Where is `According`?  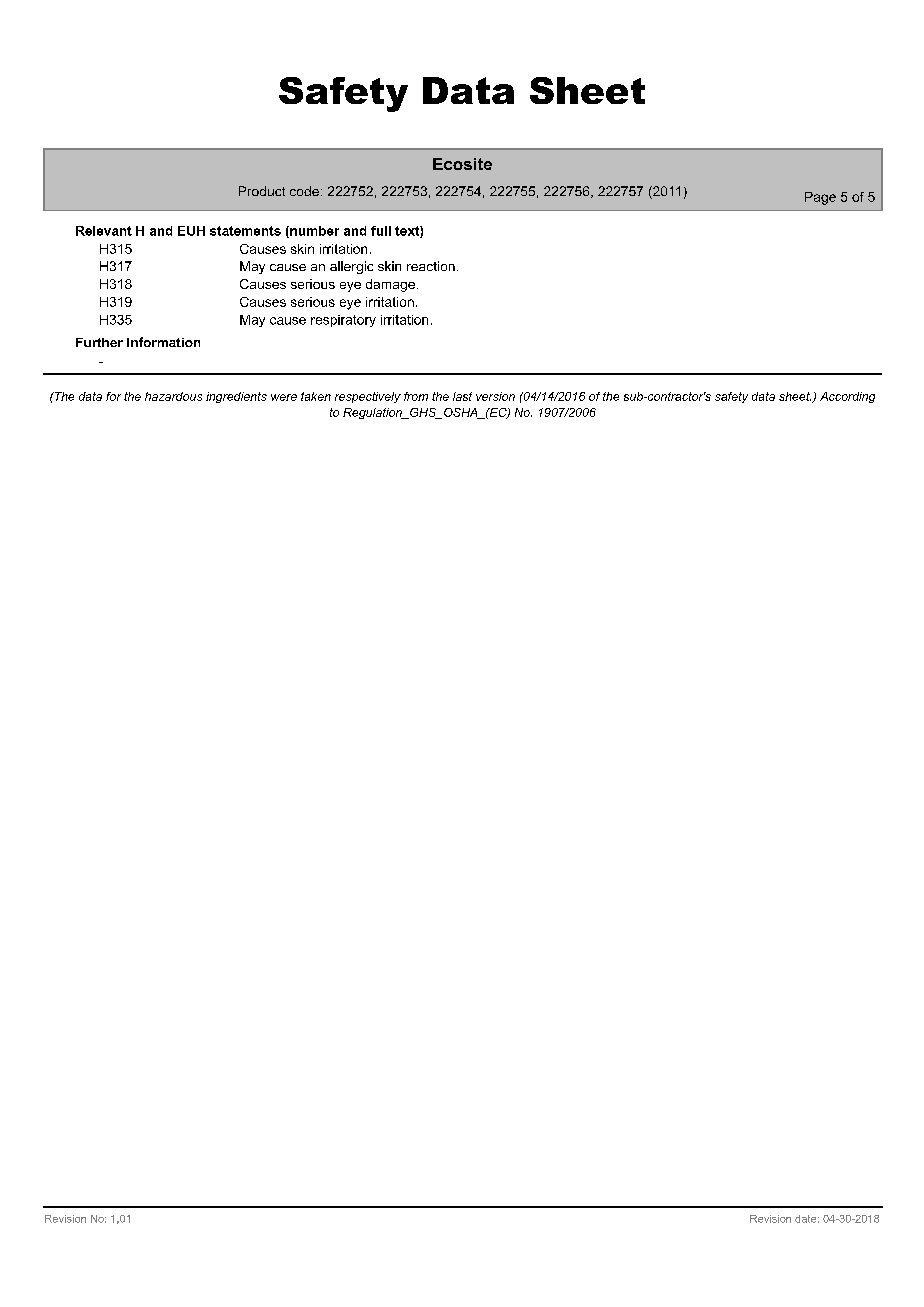 According is located at coordinates (847, 397).
